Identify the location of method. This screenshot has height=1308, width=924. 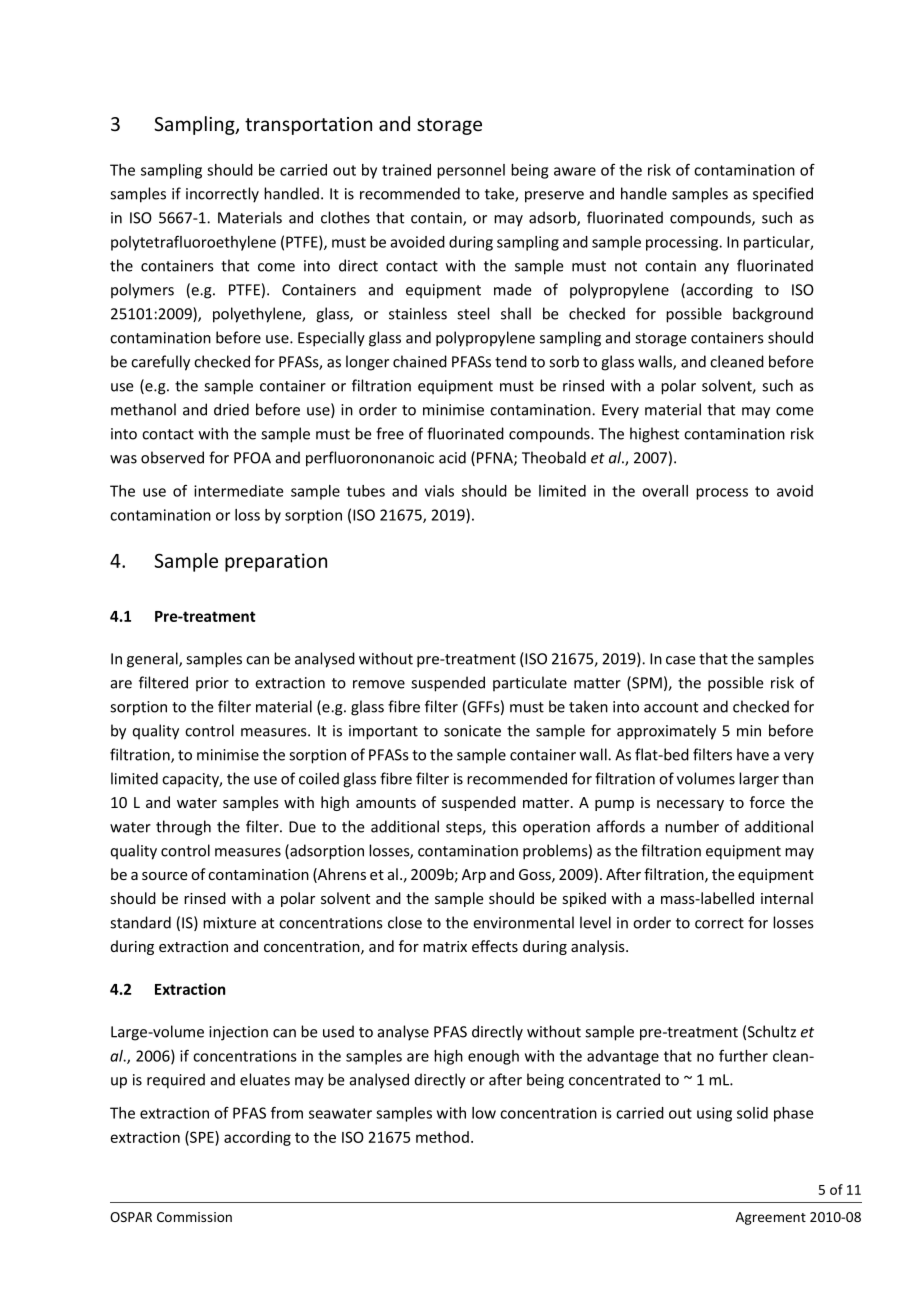
(442, 1137).
